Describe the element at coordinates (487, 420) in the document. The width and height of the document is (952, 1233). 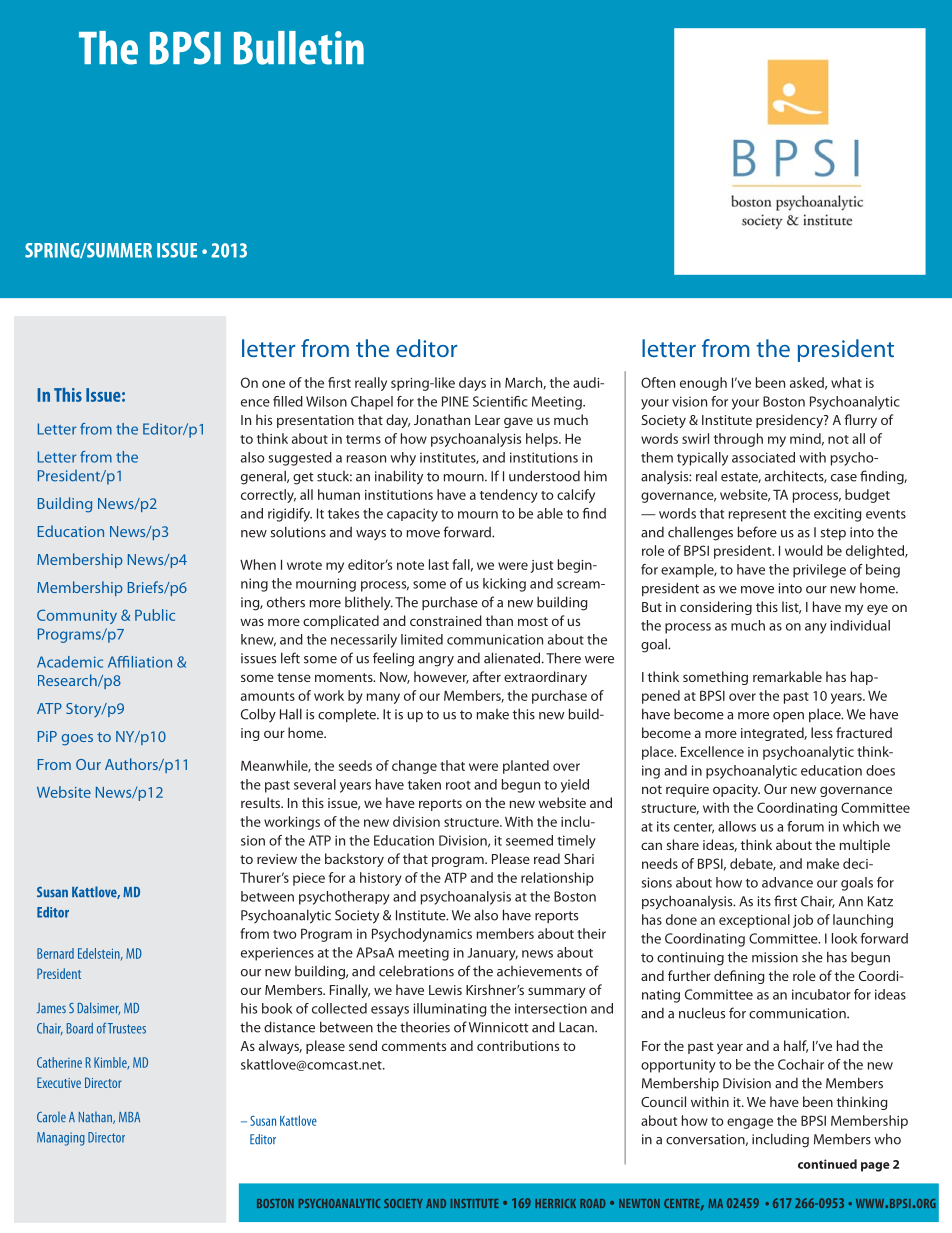
I see `Lear` at that location.
